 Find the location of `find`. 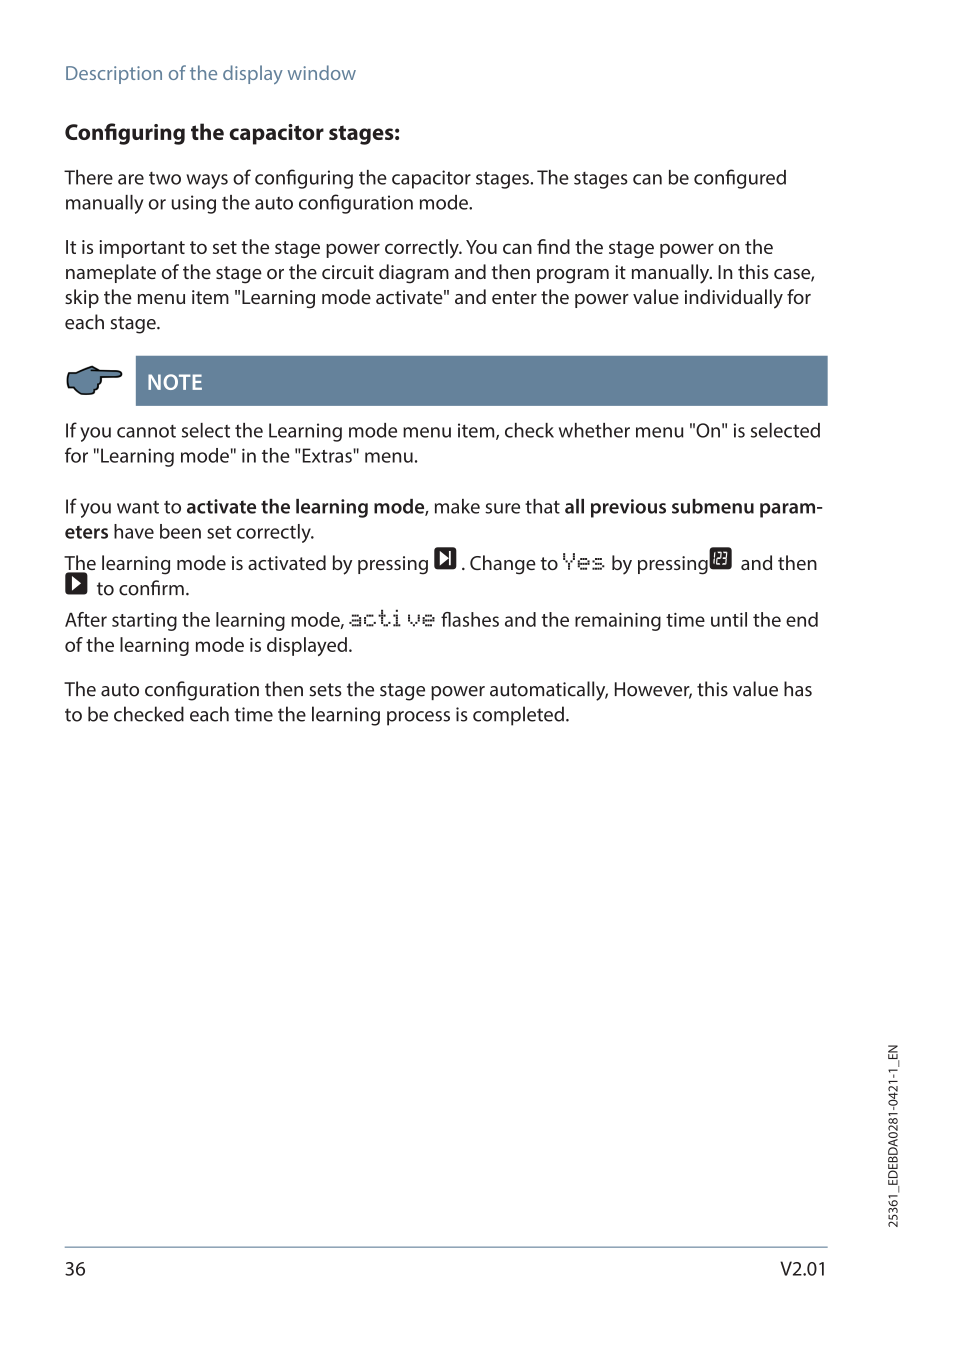

find is located at coordinates (553, 246).
